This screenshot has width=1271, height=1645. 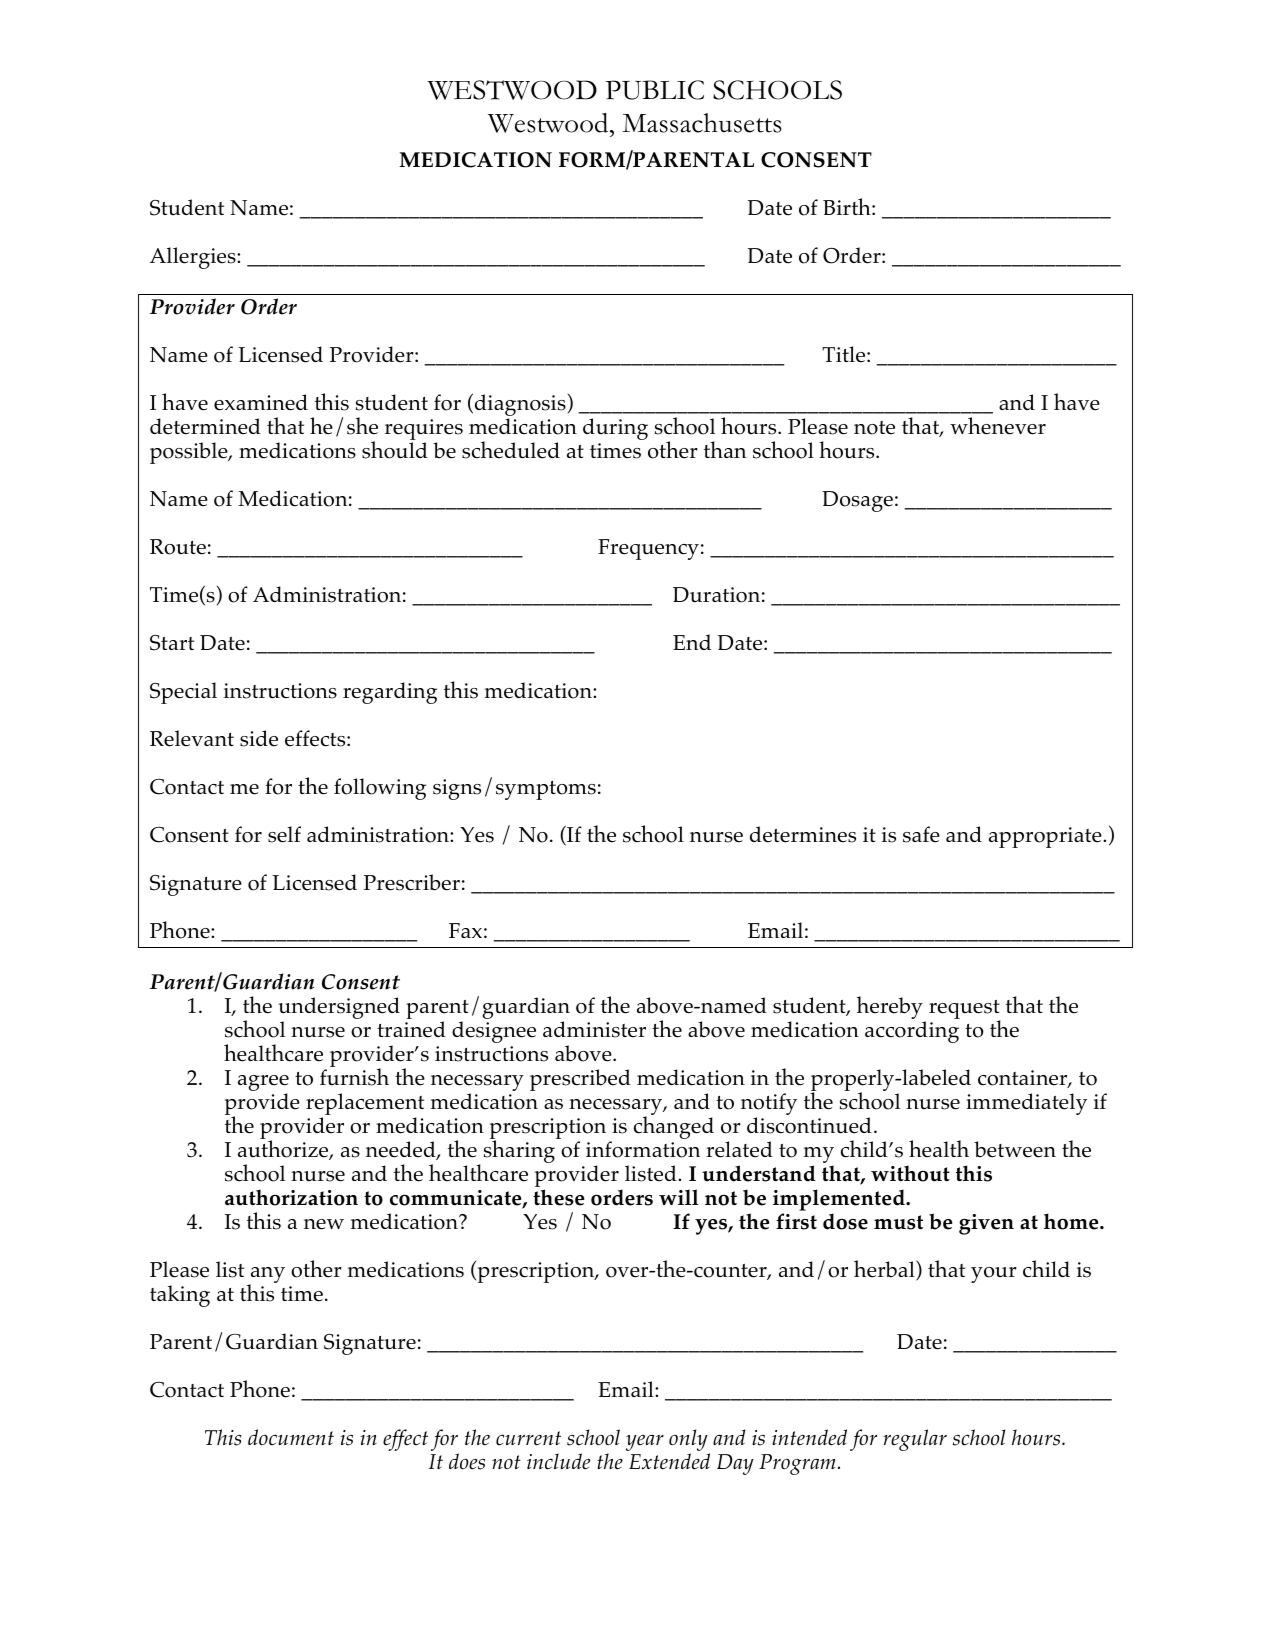 What do you see at coordinates (654, 90) in the screenshot?
I see `PUBLIC` at bounding box center [654, 90].
